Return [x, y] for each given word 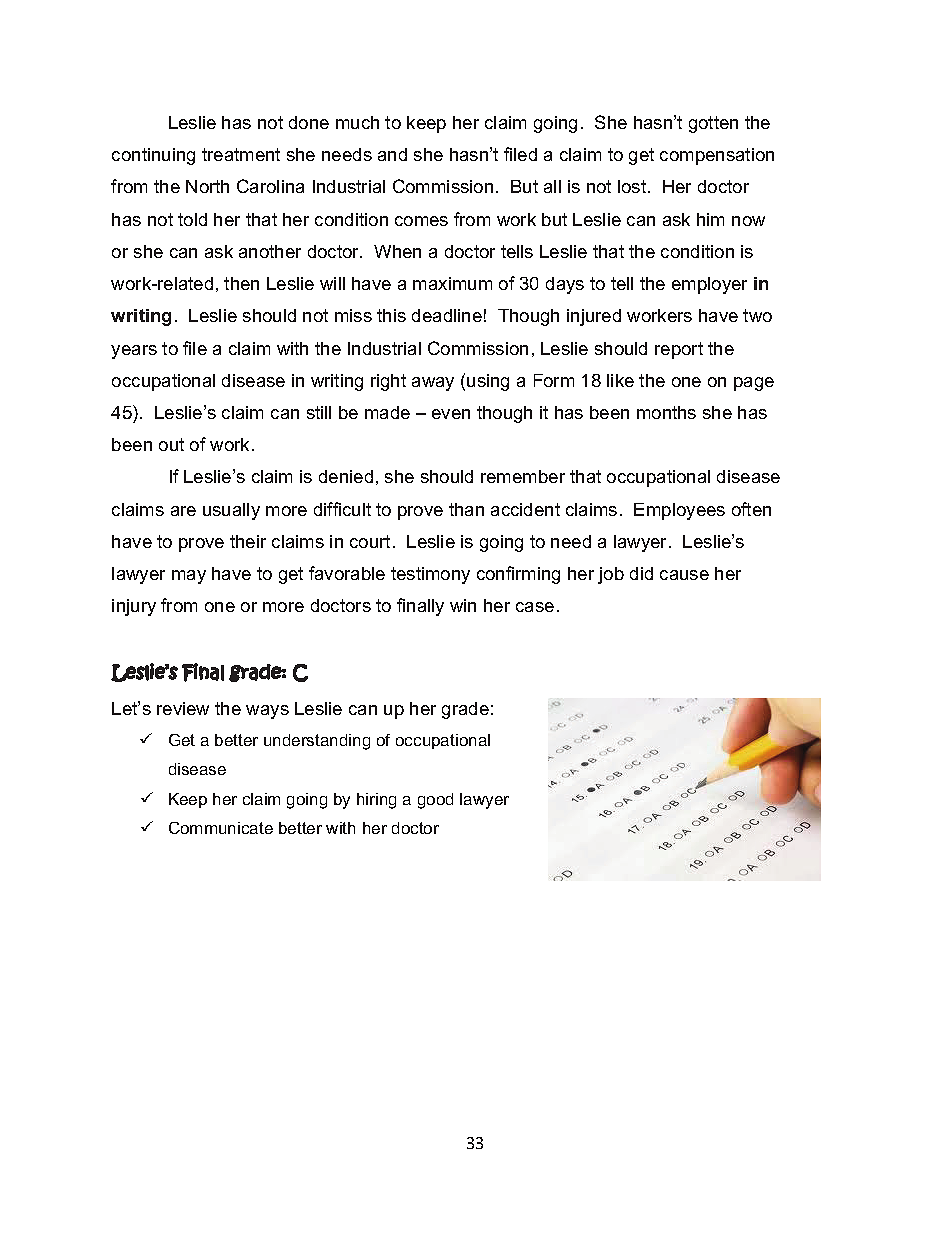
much [357, 122]
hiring [376, 801]
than [466, 509]
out [171, 444]
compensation [717, 156]
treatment [241, 154]
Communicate [221, 828]
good [435, 801]
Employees [679, 511]
